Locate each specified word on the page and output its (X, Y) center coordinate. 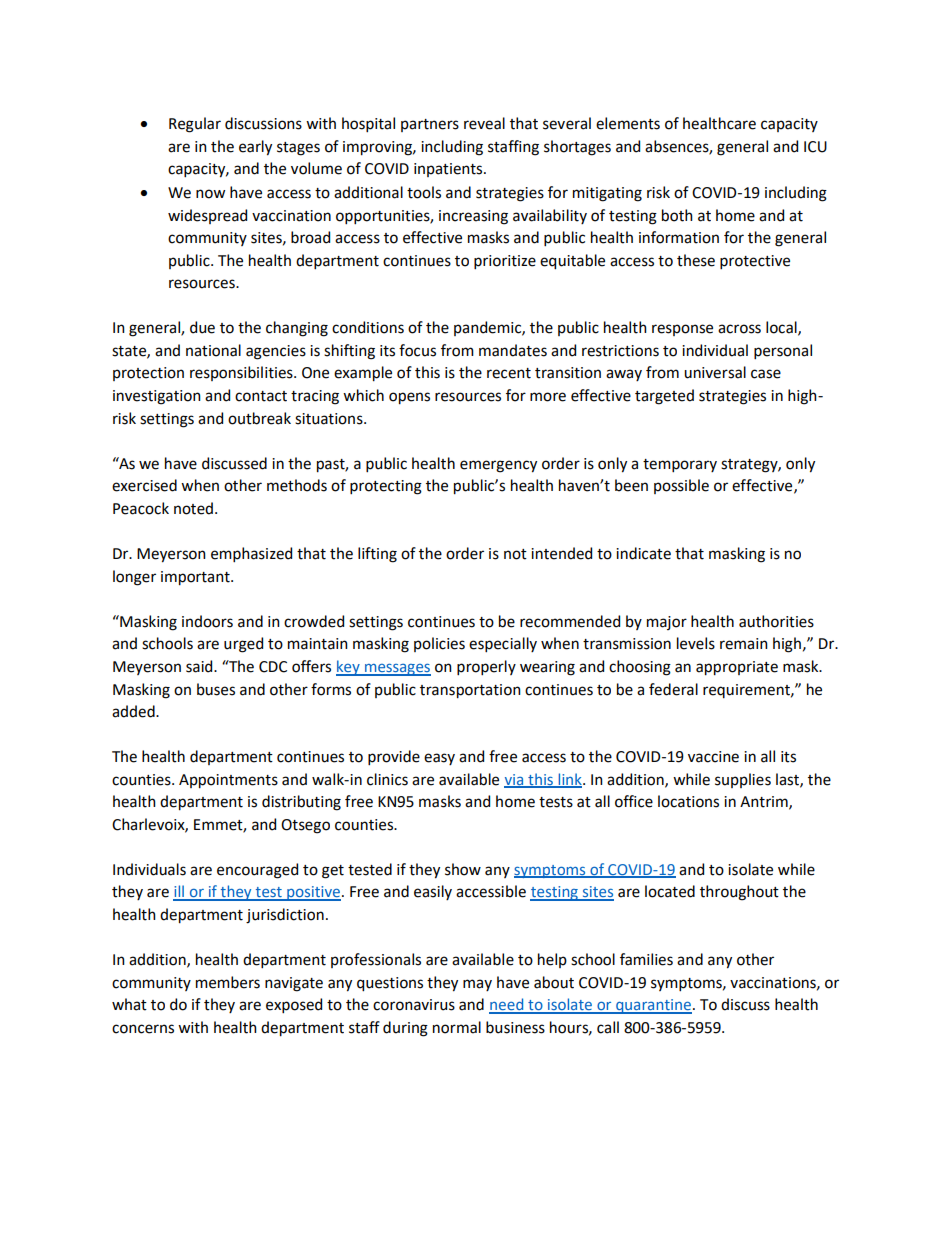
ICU (815, 147)
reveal (484, 123)
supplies (743, 780)
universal (715, 372)
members (228, 982)
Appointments (228, 781)
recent (509, 373)
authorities (776, 621)
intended (561, 553)
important (196, 578)
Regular (195, 125)
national (213, 350)
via (515, 780)
